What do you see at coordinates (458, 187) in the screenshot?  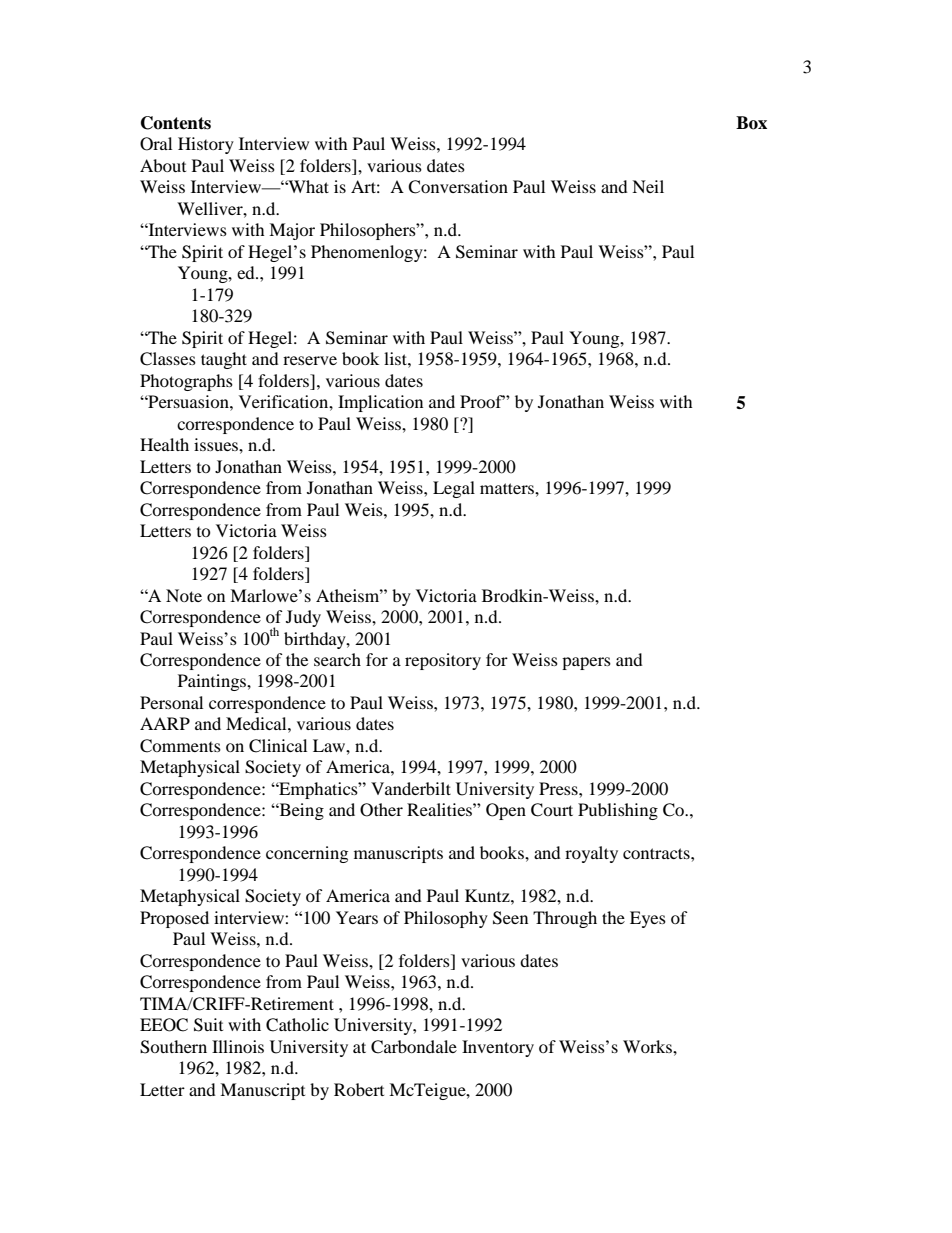 I see `Conversation` at bounding box center [458, 187].
